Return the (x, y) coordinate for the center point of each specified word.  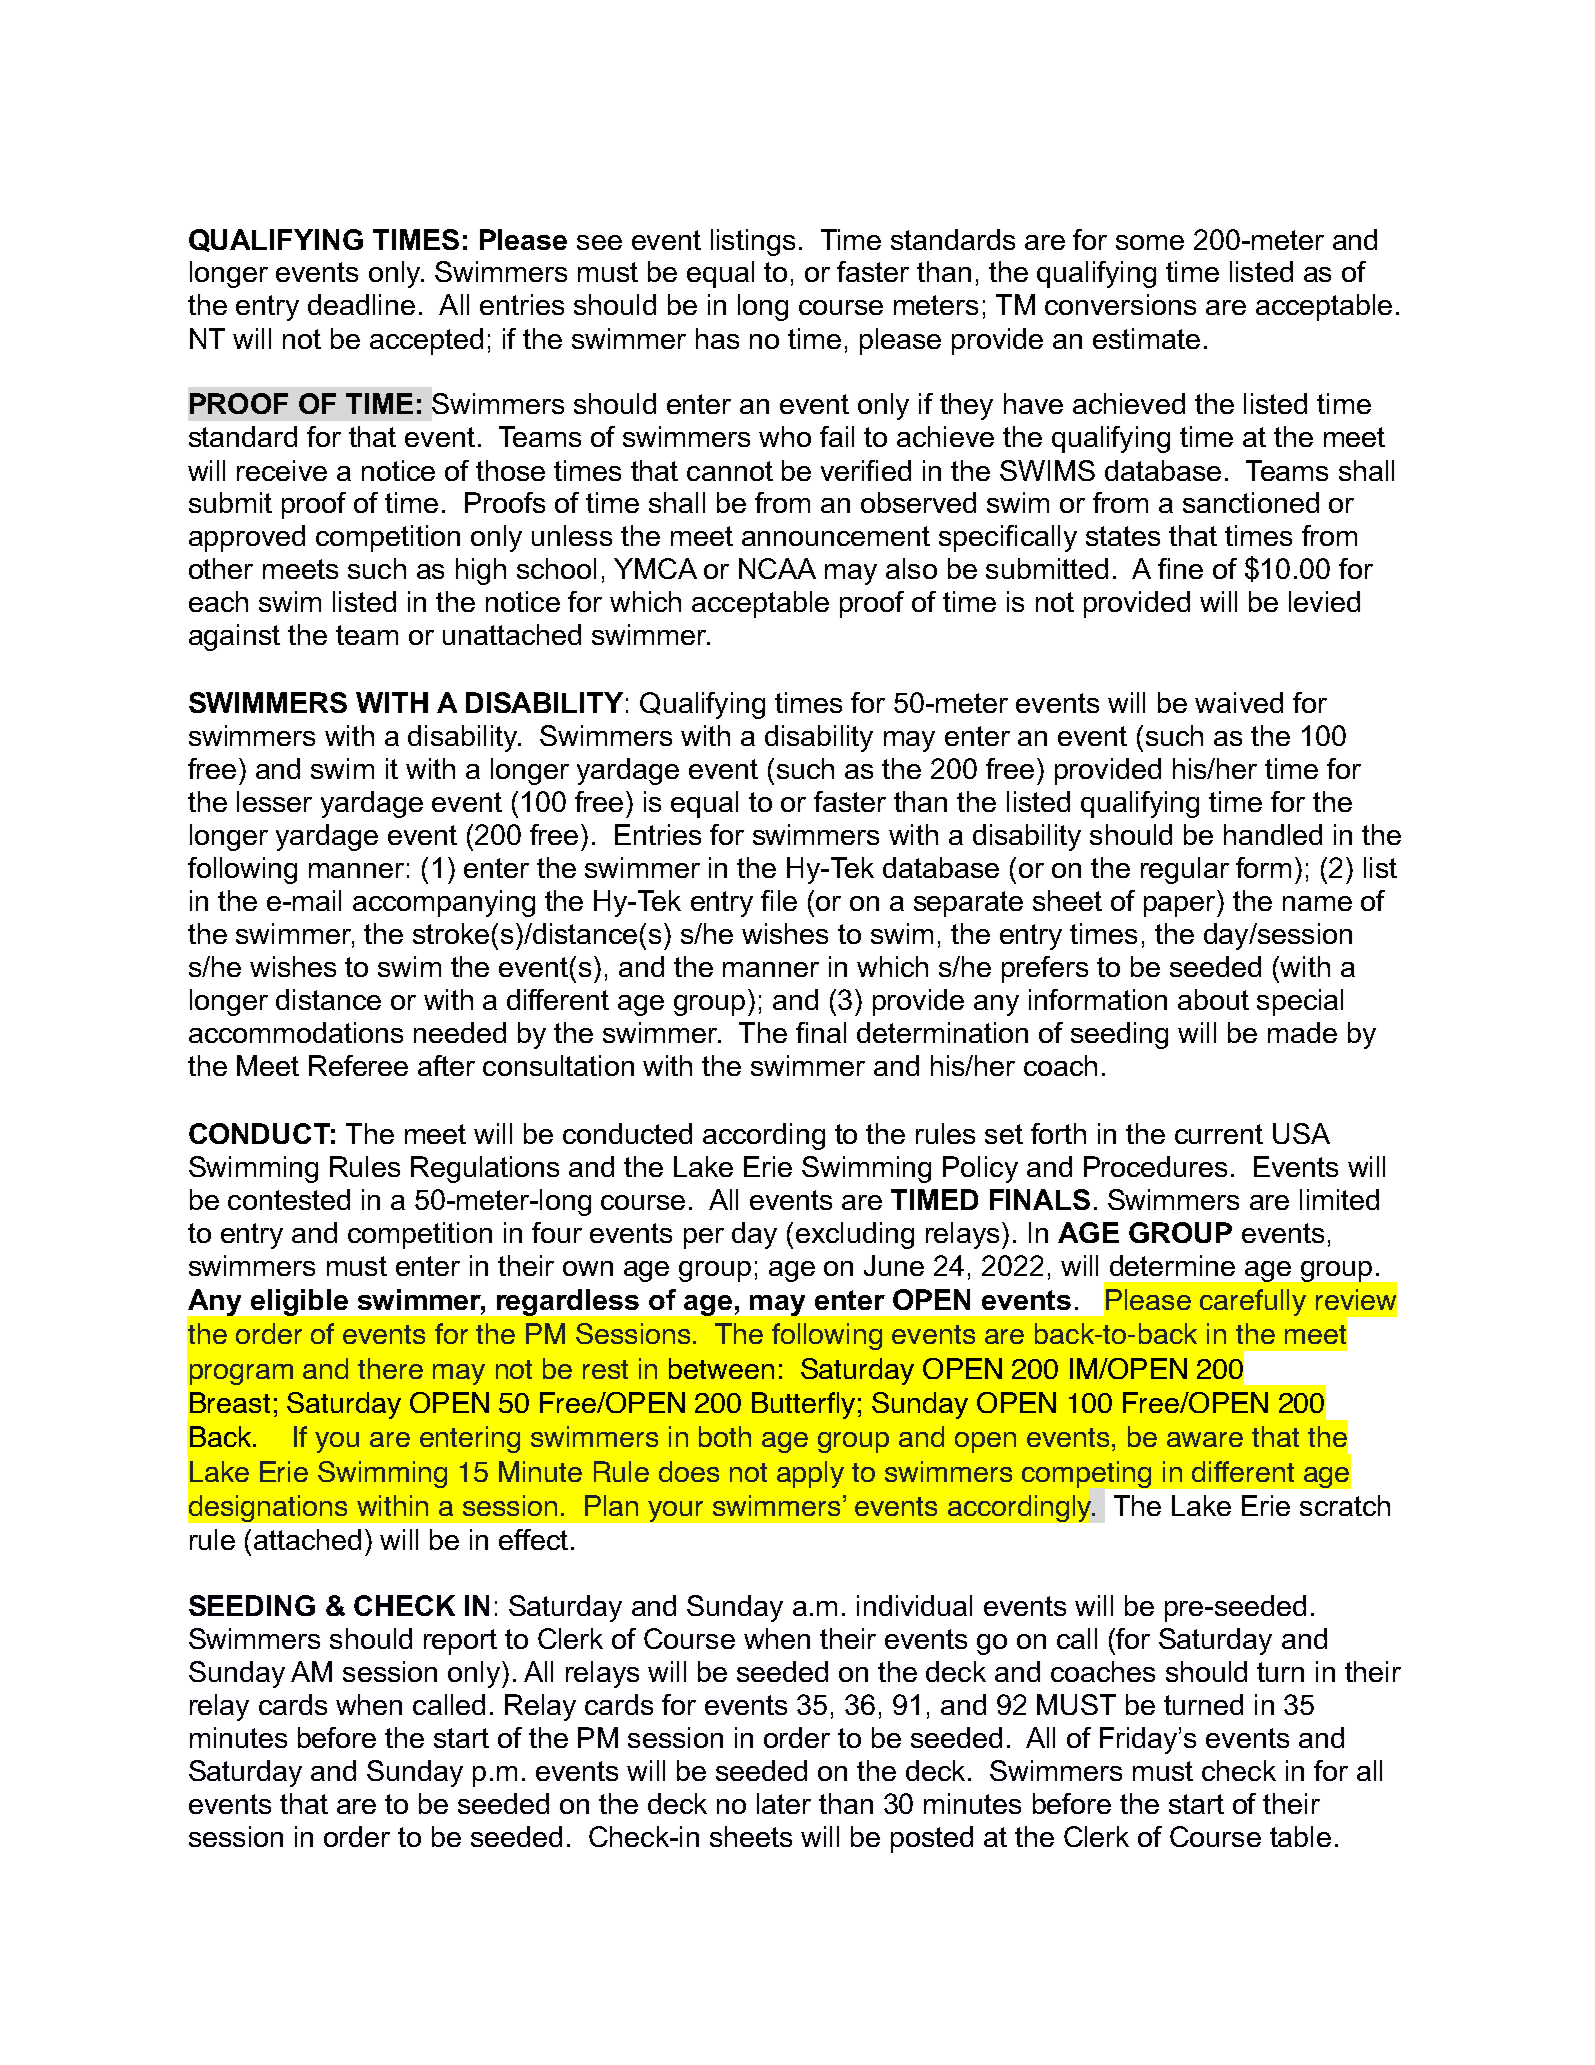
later (784, 1803)
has (717, 338)
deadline (361, 304)
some (1150, 242)
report (460, 1642)
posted (932, 1839)
